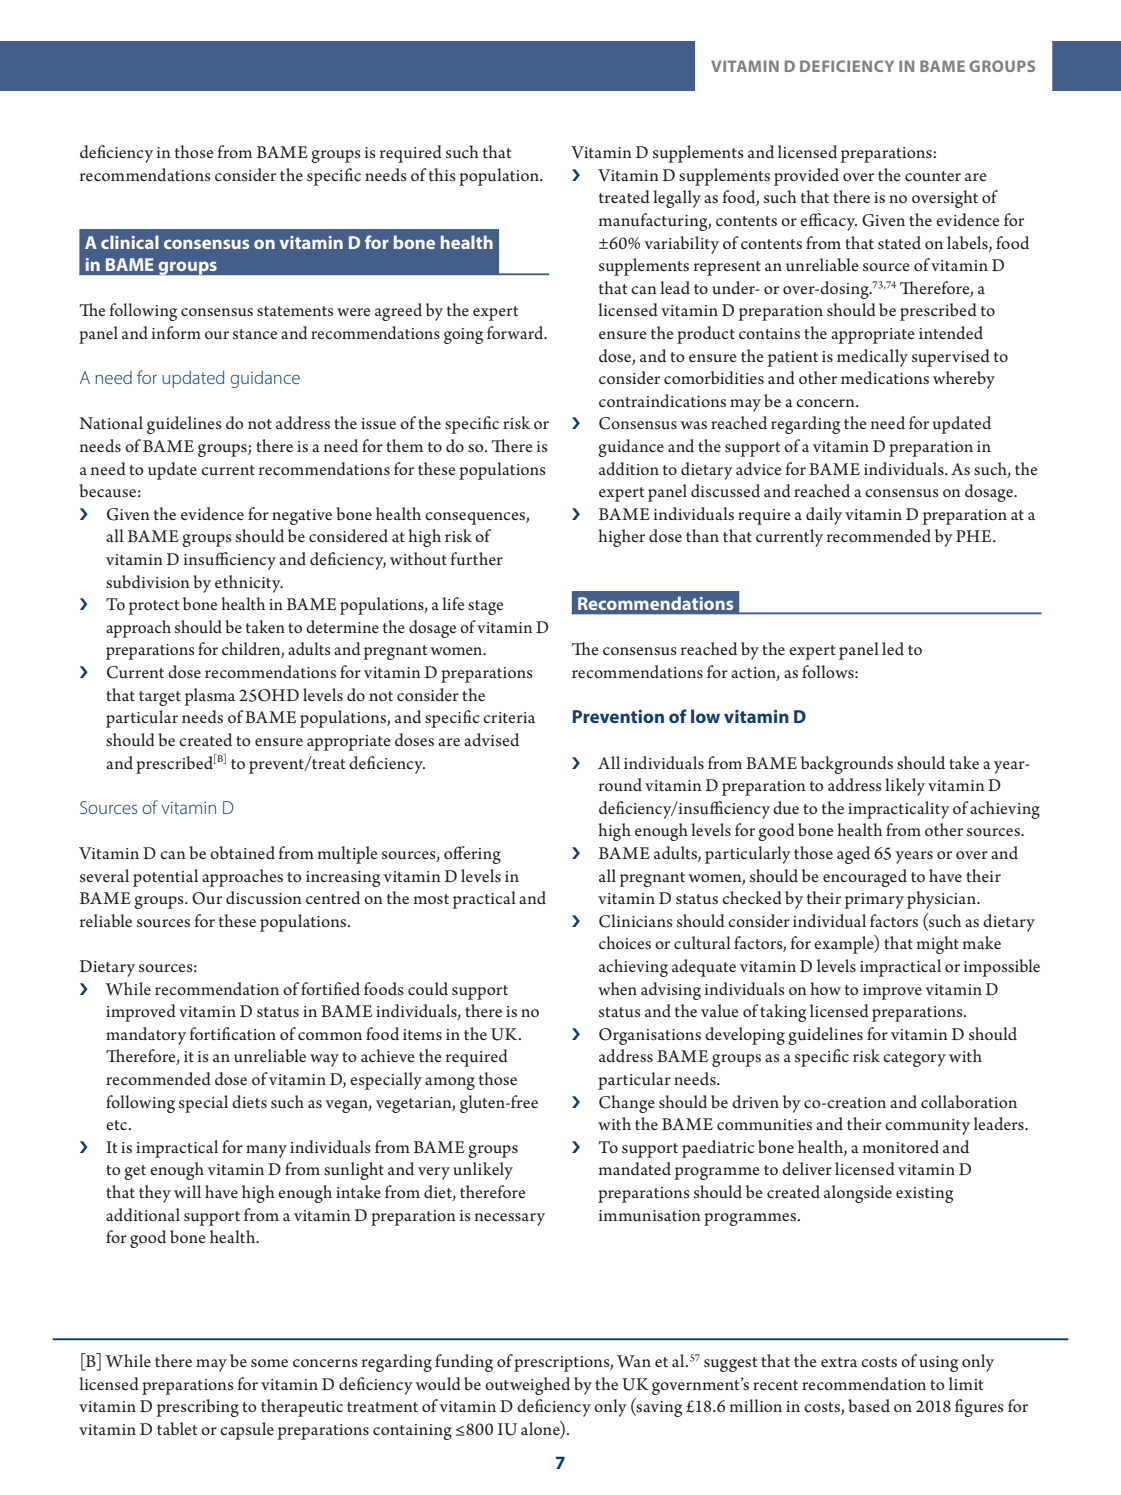 This screenshot has height=1495, width=1121. I want to click on clinical, so click(130, 242).
